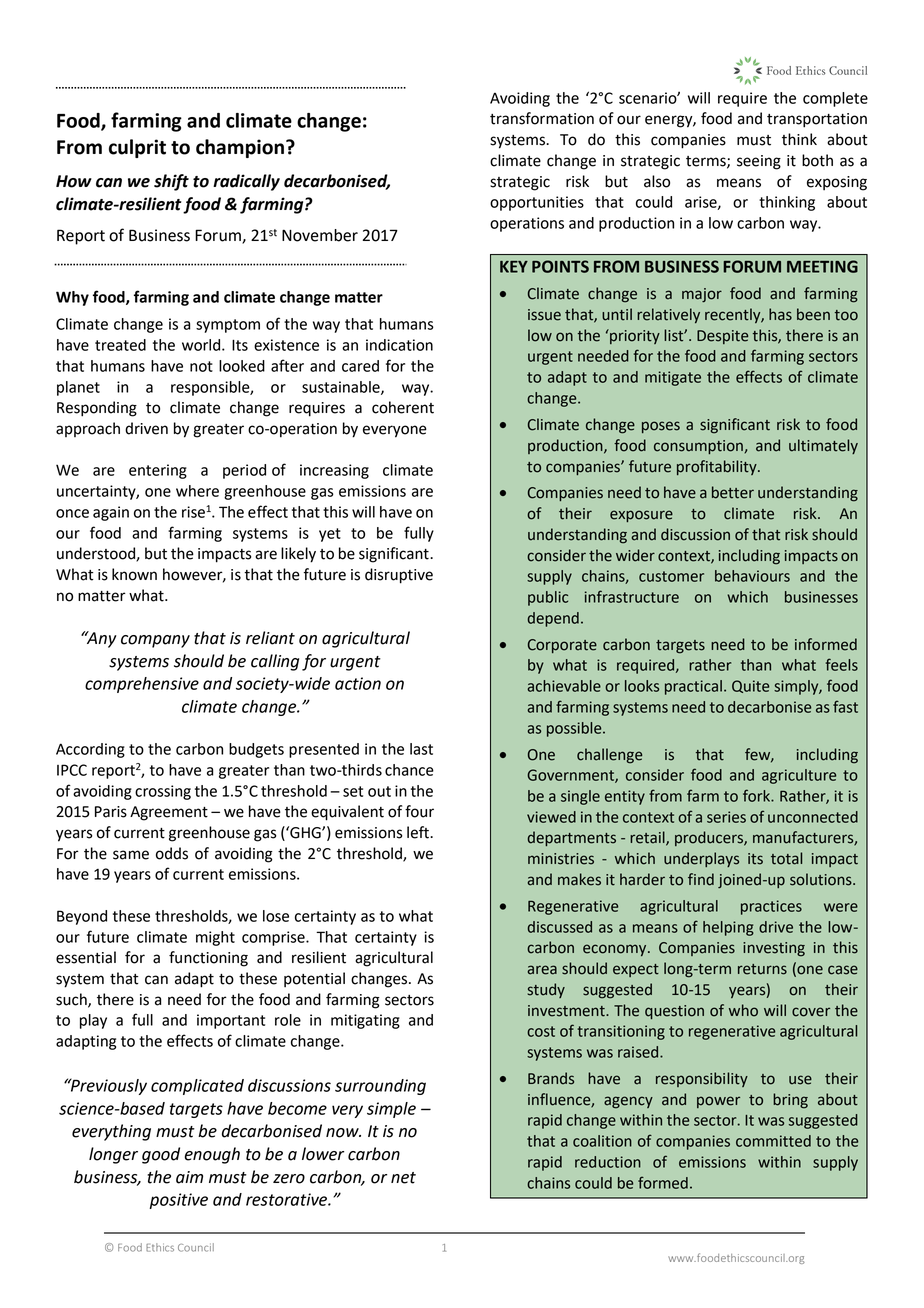 This screenshot has width=924, height=1308. Describe the element at coordinates (403, 407) in the screenshot. I see `coherent` at that location.
